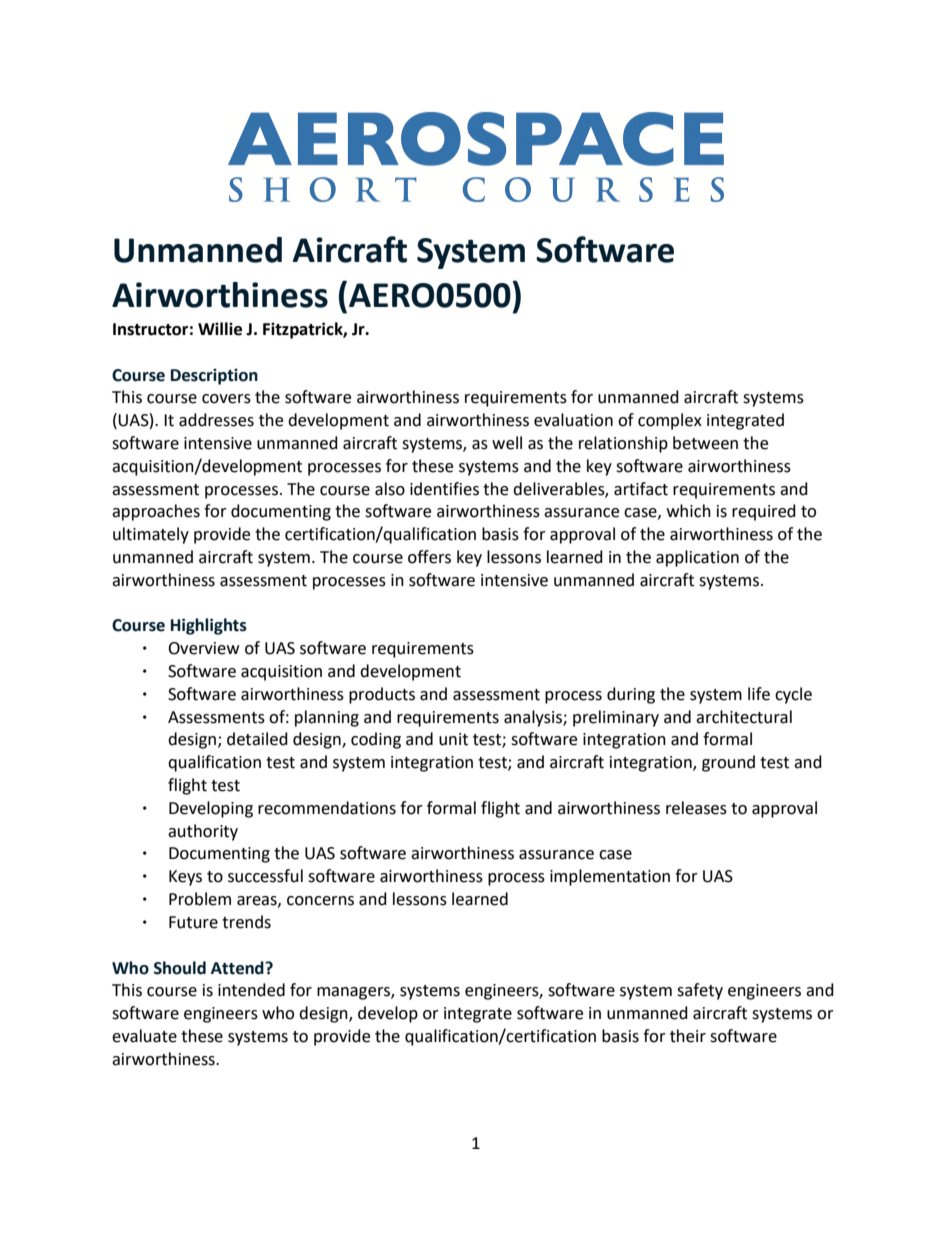  What do you see at coordinates (444, 489) in the page?
I see `identifies` at bounding box center [444, 489].
